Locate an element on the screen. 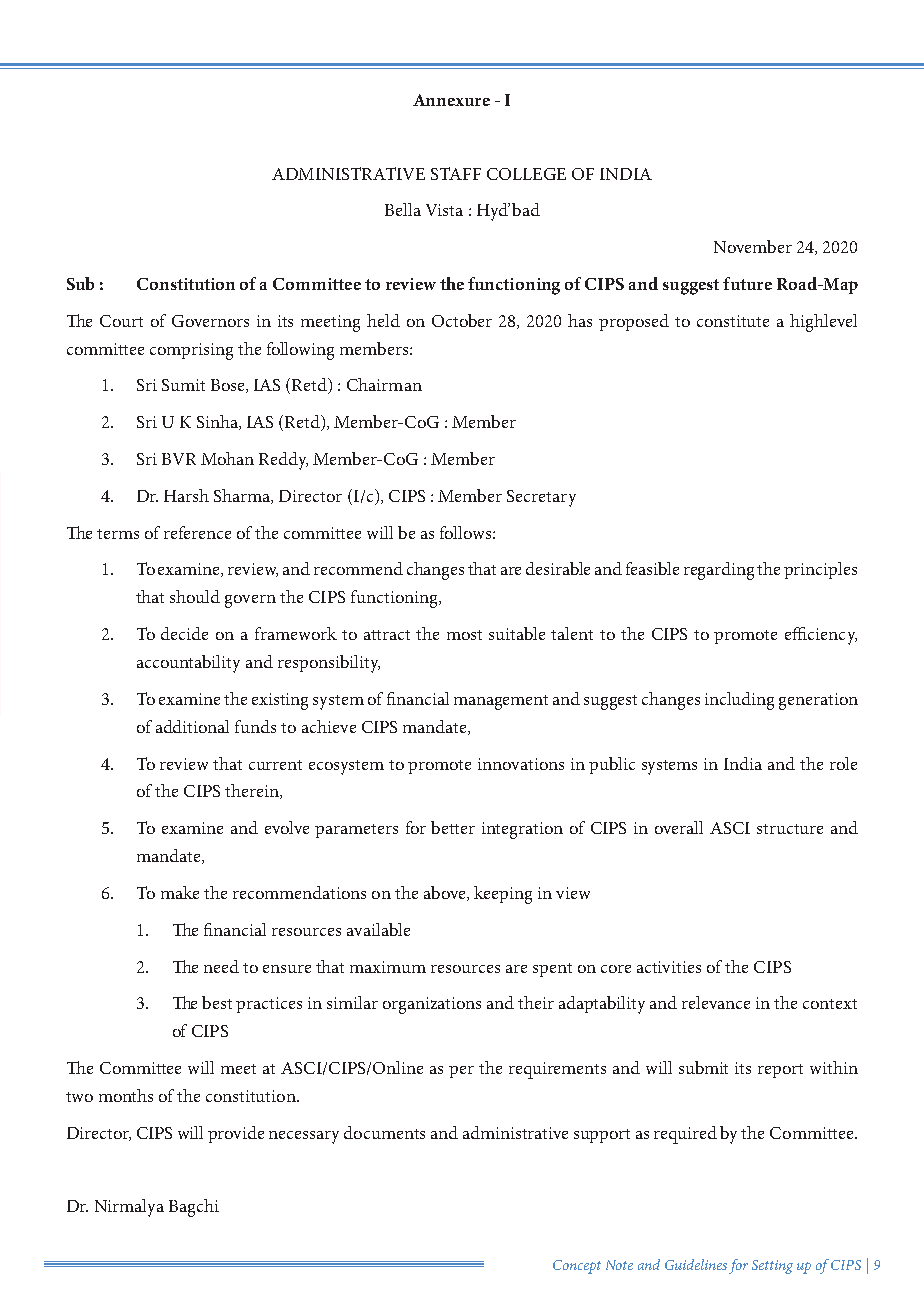 This screenshot has width=924, height=1308. best is located at coordinates (217, 1002).
